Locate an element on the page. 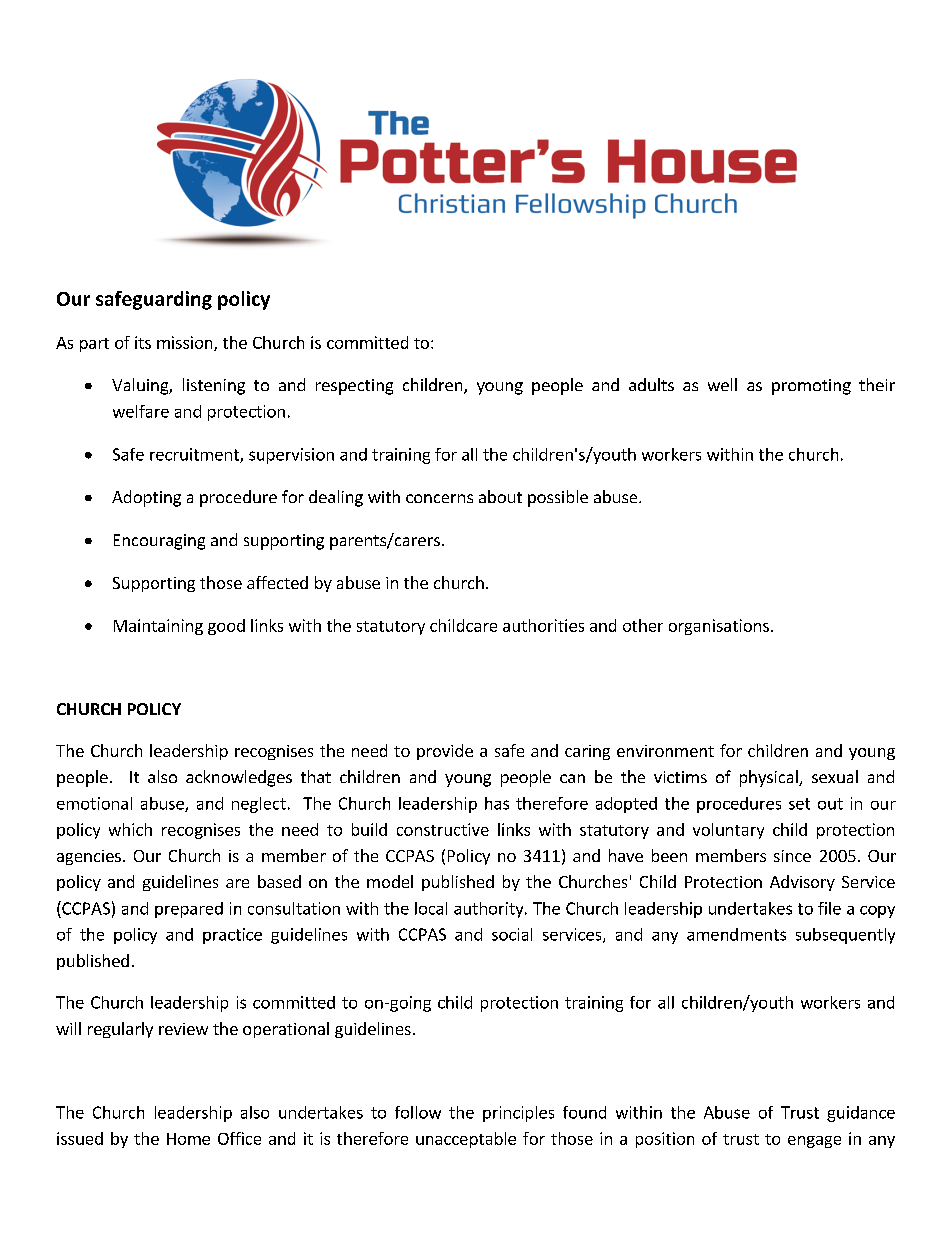 This image has width=952, height=1233. unacceptable is located at coordinates (466, 1140).
